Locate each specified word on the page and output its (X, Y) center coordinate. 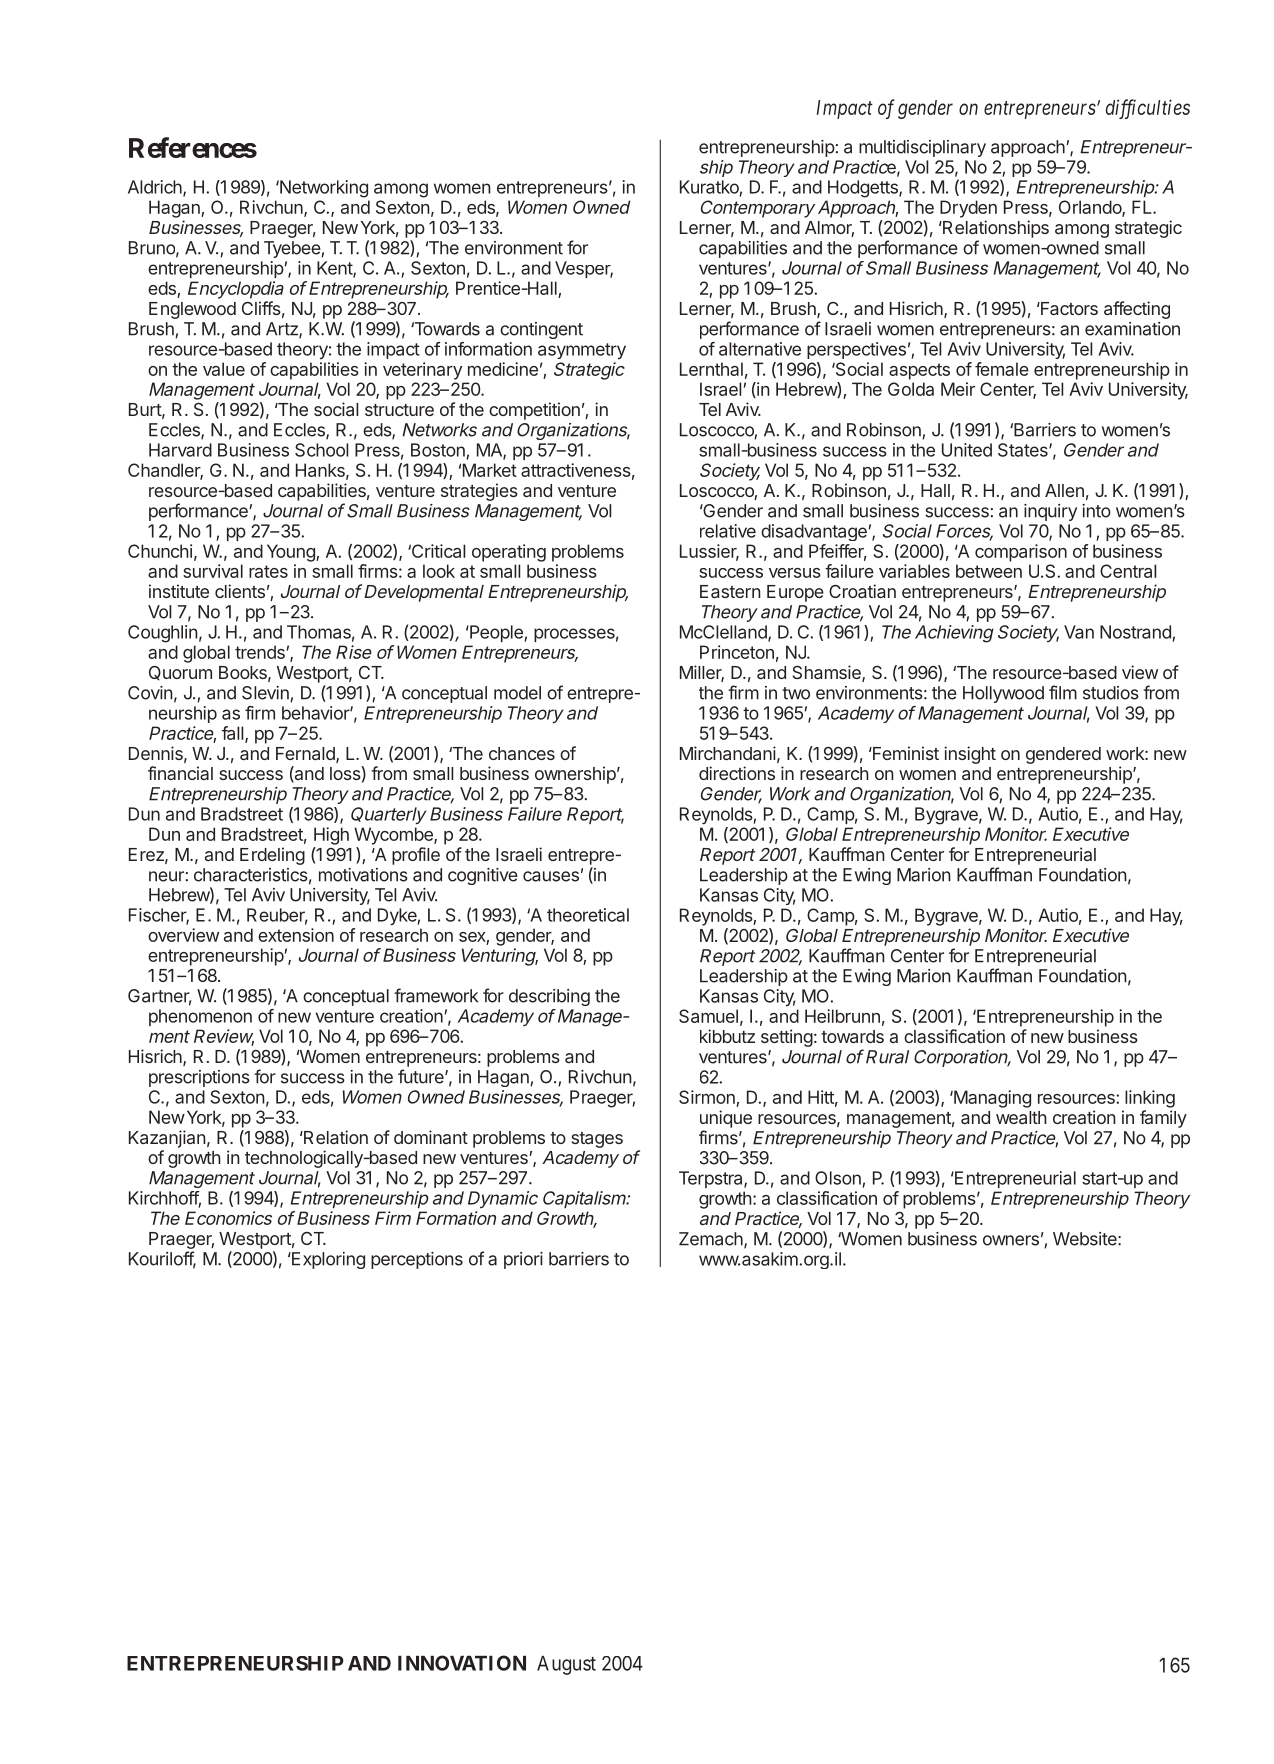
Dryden (968, 209)
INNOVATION (462, 1663)
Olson (838, 1178)
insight (970, 755)
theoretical (588, 915)
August (566, 1665)
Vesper (584, 269)
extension (296, 935)
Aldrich (156, 188)
